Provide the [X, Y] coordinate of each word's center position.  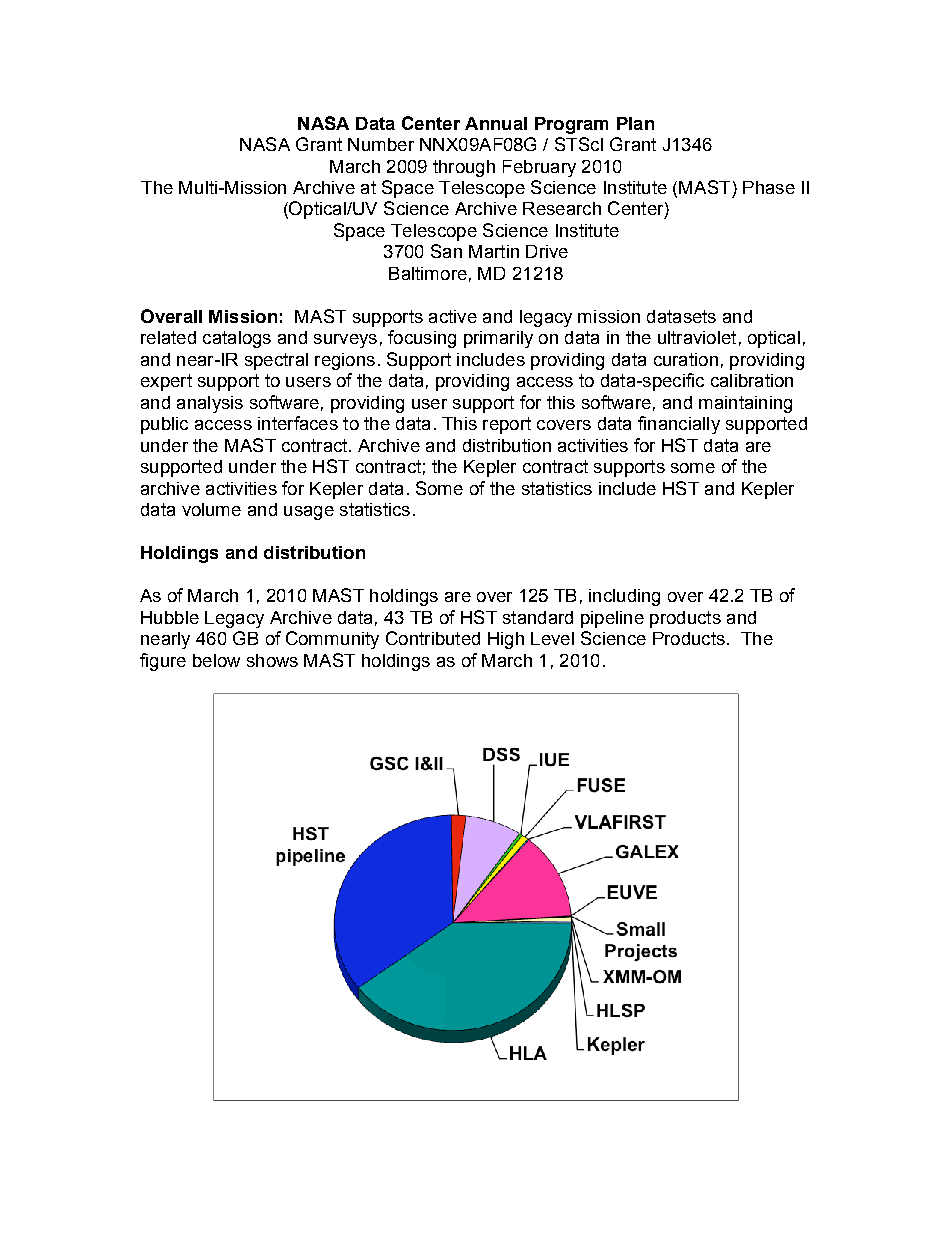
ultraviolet [697, 337]
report [507, 425]
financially [679, 425]
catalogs [237, 339]
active [453, 316]
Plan [635, 123]
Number [381, 144]
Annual [496, 123]
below [216, 660]
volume [211, 509]
